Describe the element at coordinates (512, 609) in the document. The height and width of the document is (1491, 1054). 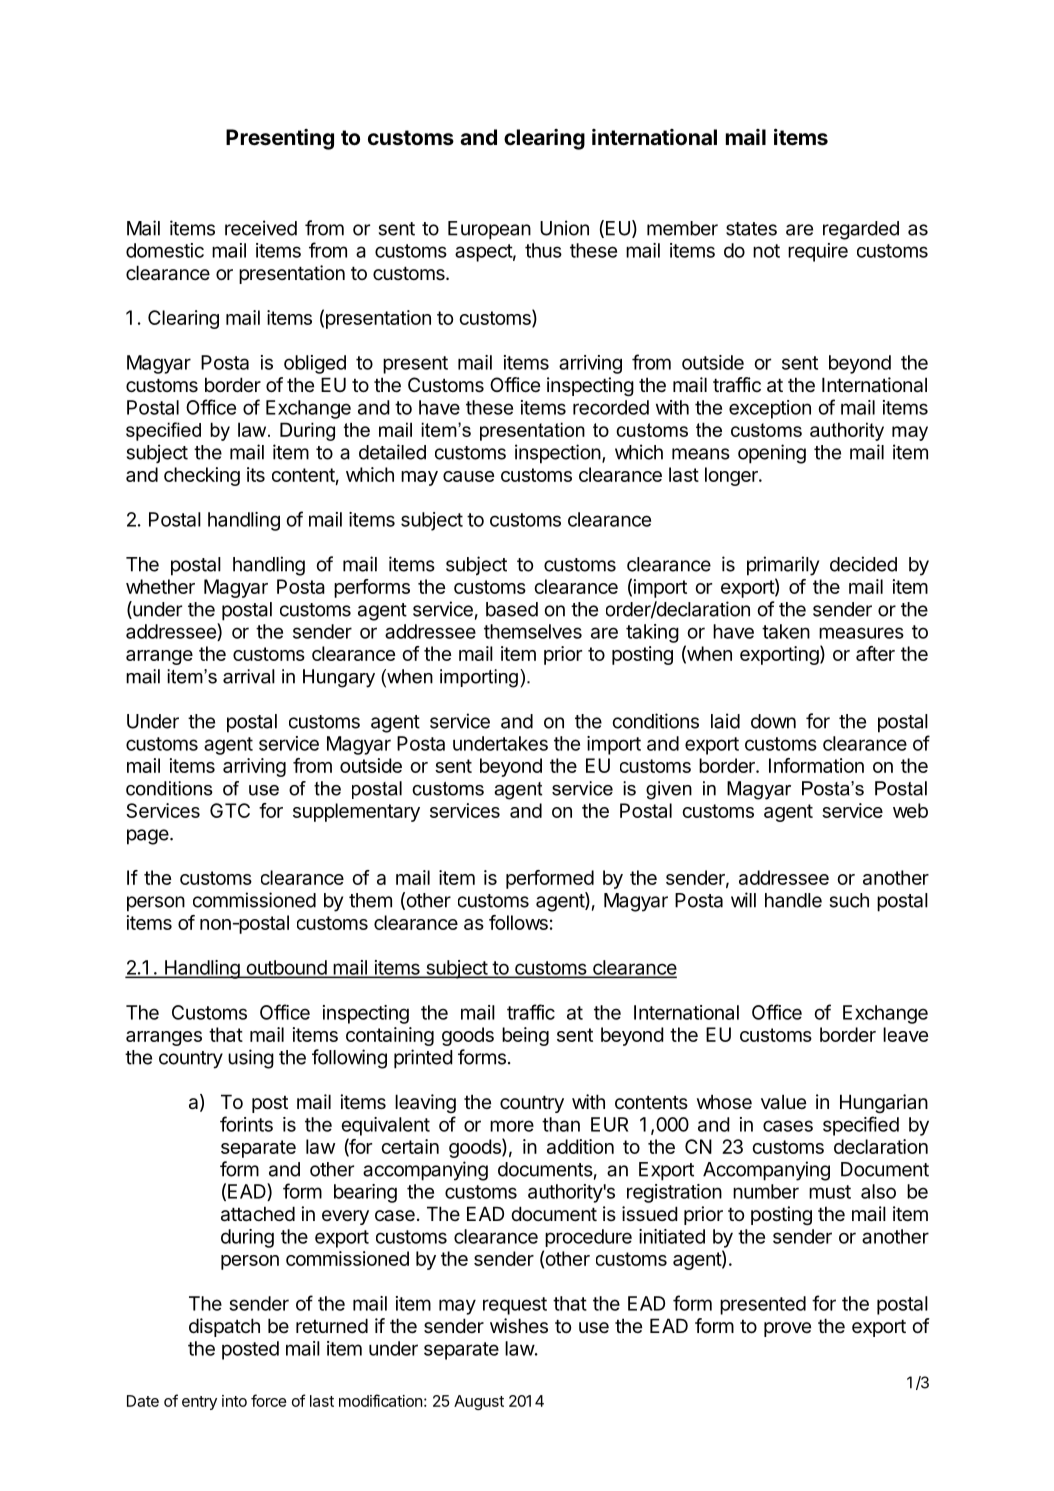
I see `based` at that location.
